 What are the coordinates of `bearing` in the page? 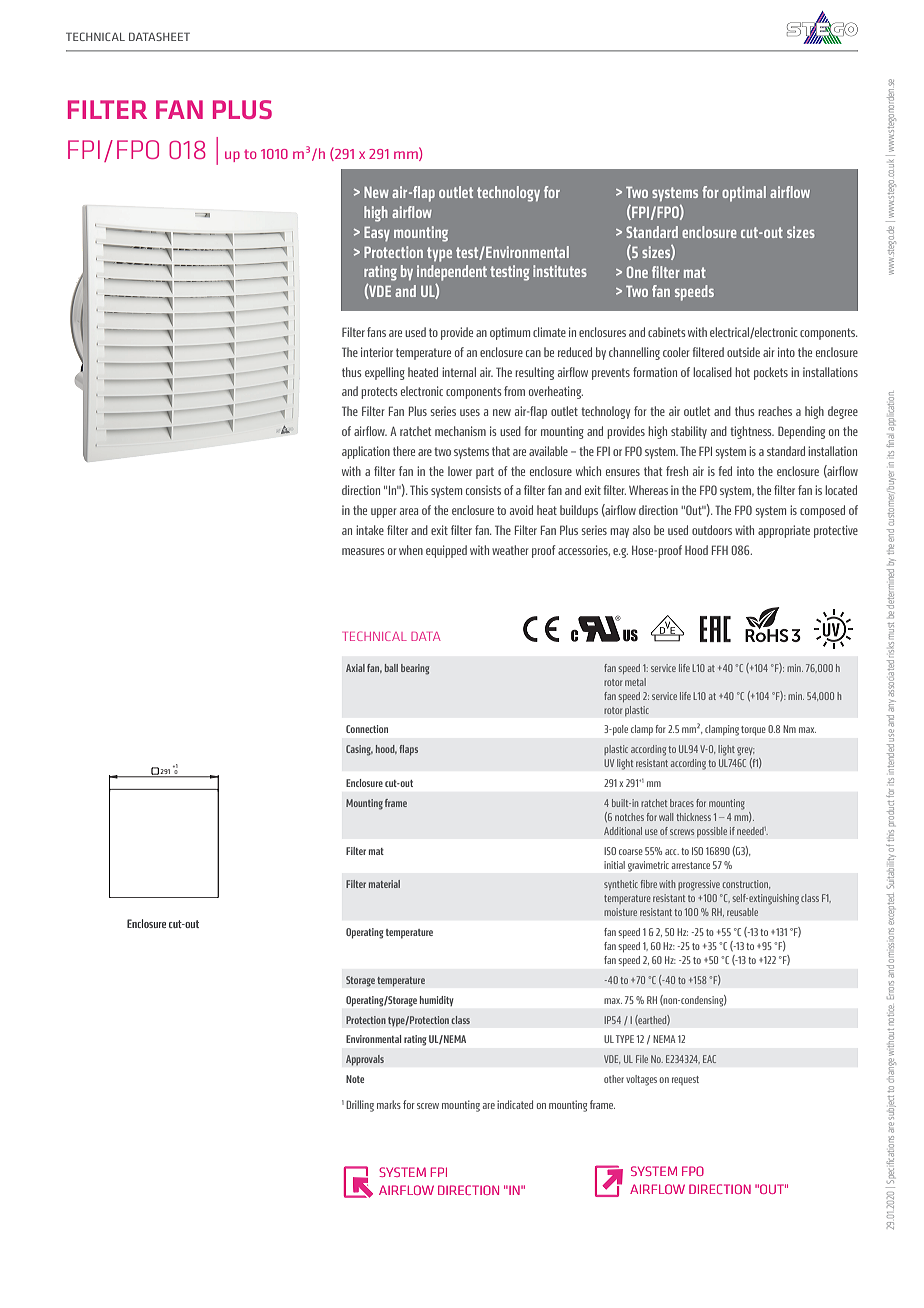 It's located at (415, 669).
